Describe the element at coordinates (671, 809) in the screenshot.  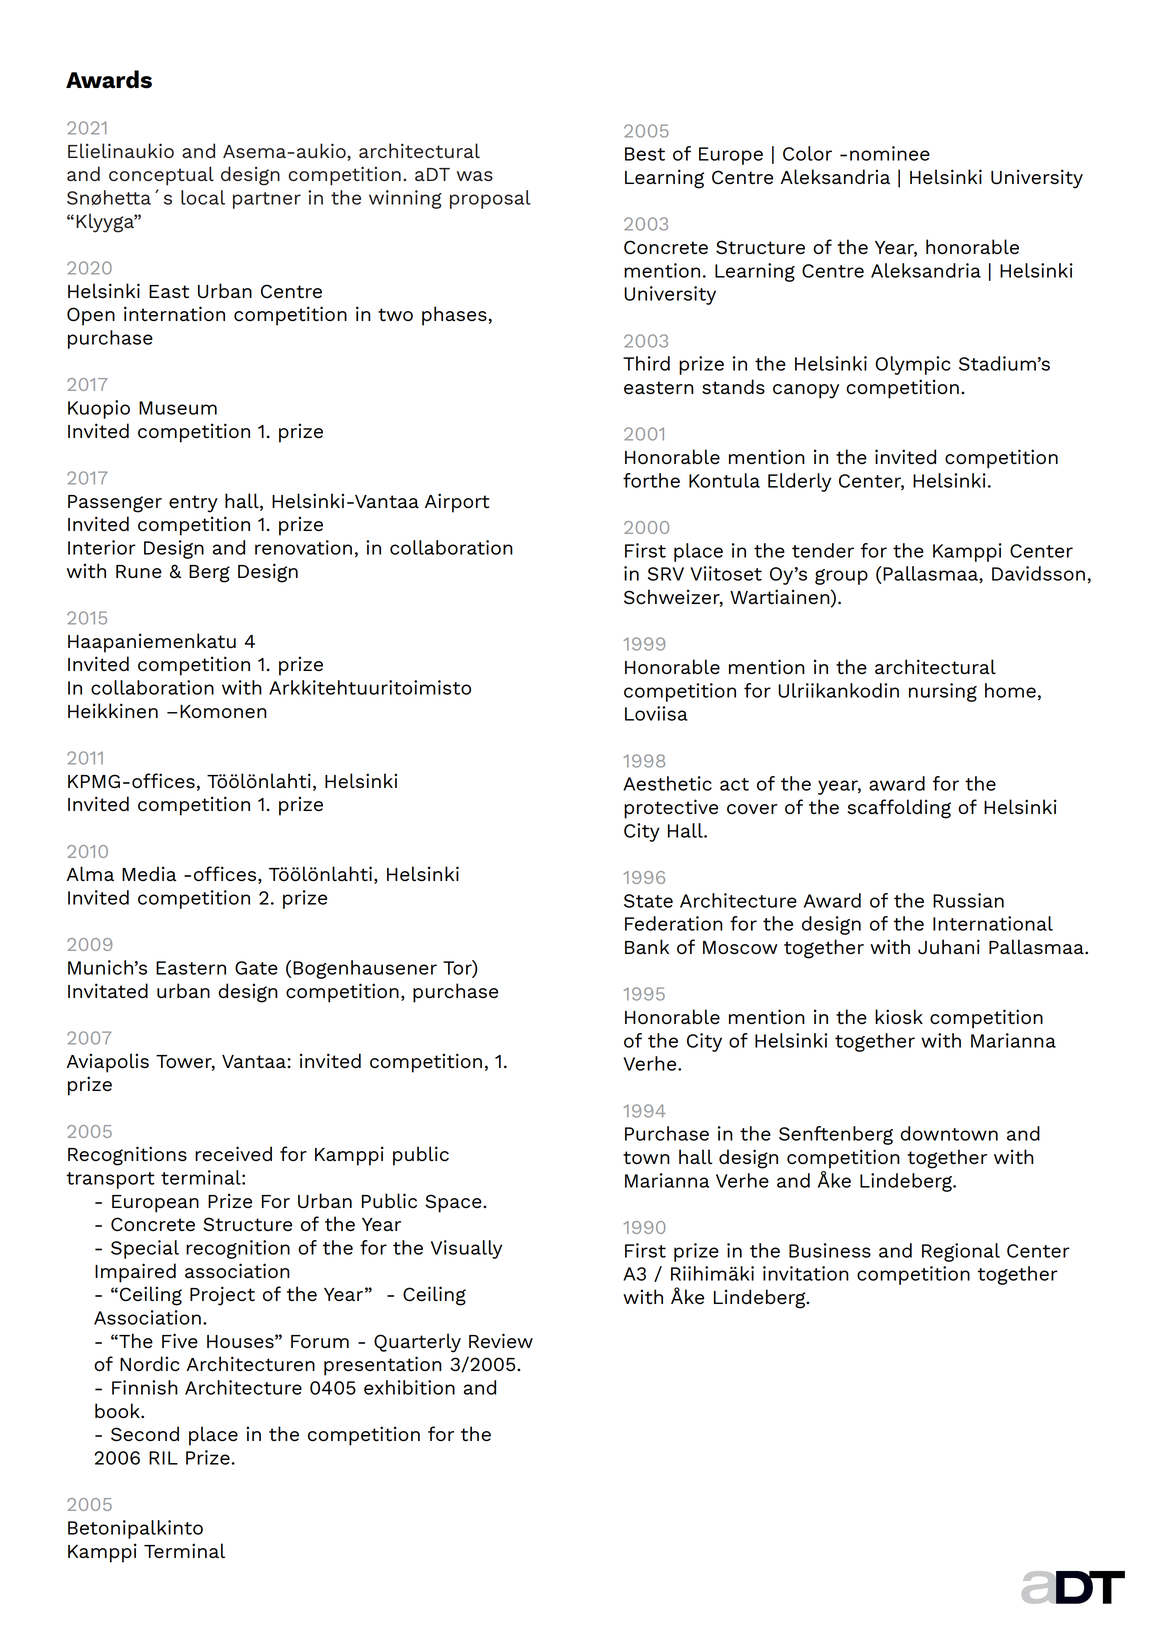
I see `protective` at that location.
